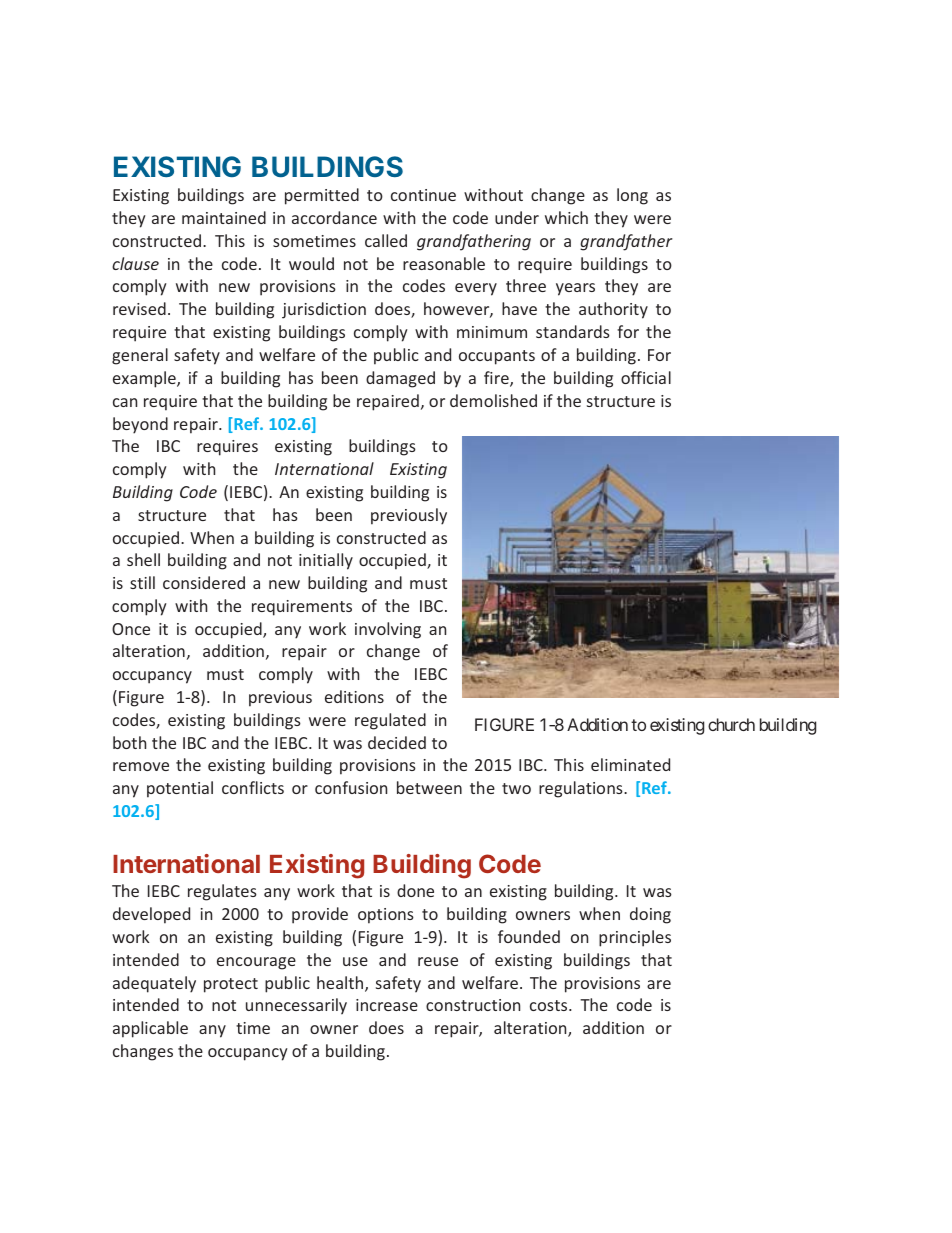 The width and height of the image is (952, 1233). I want to click on official, so click(646, 377).
